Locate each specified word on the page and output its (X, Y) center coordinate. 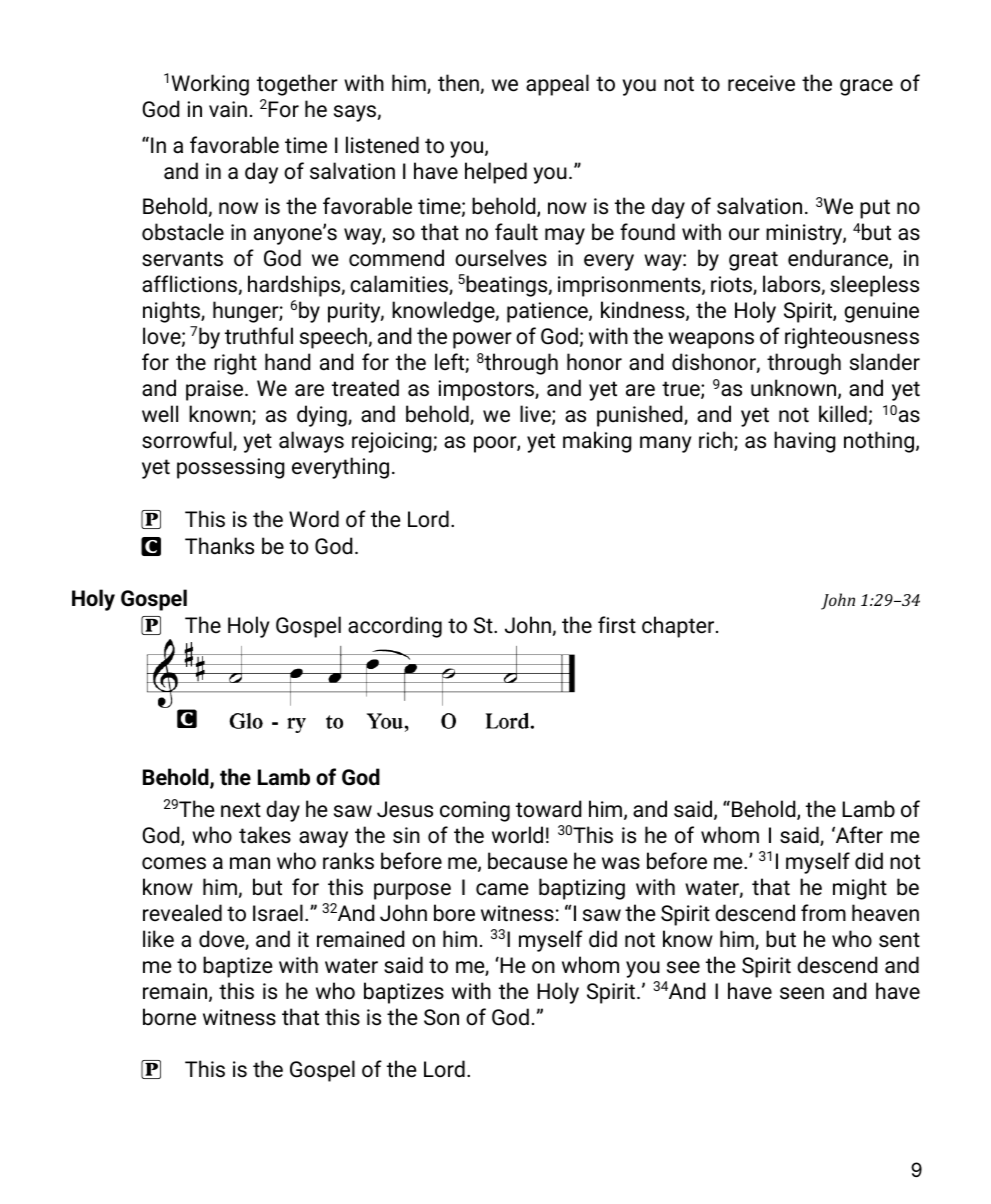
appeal (557, 85)
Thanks (219, 546)
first (617, 625)
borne (169, 1017)
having (805, 442)
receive (761, 83)
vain (228, 109)
